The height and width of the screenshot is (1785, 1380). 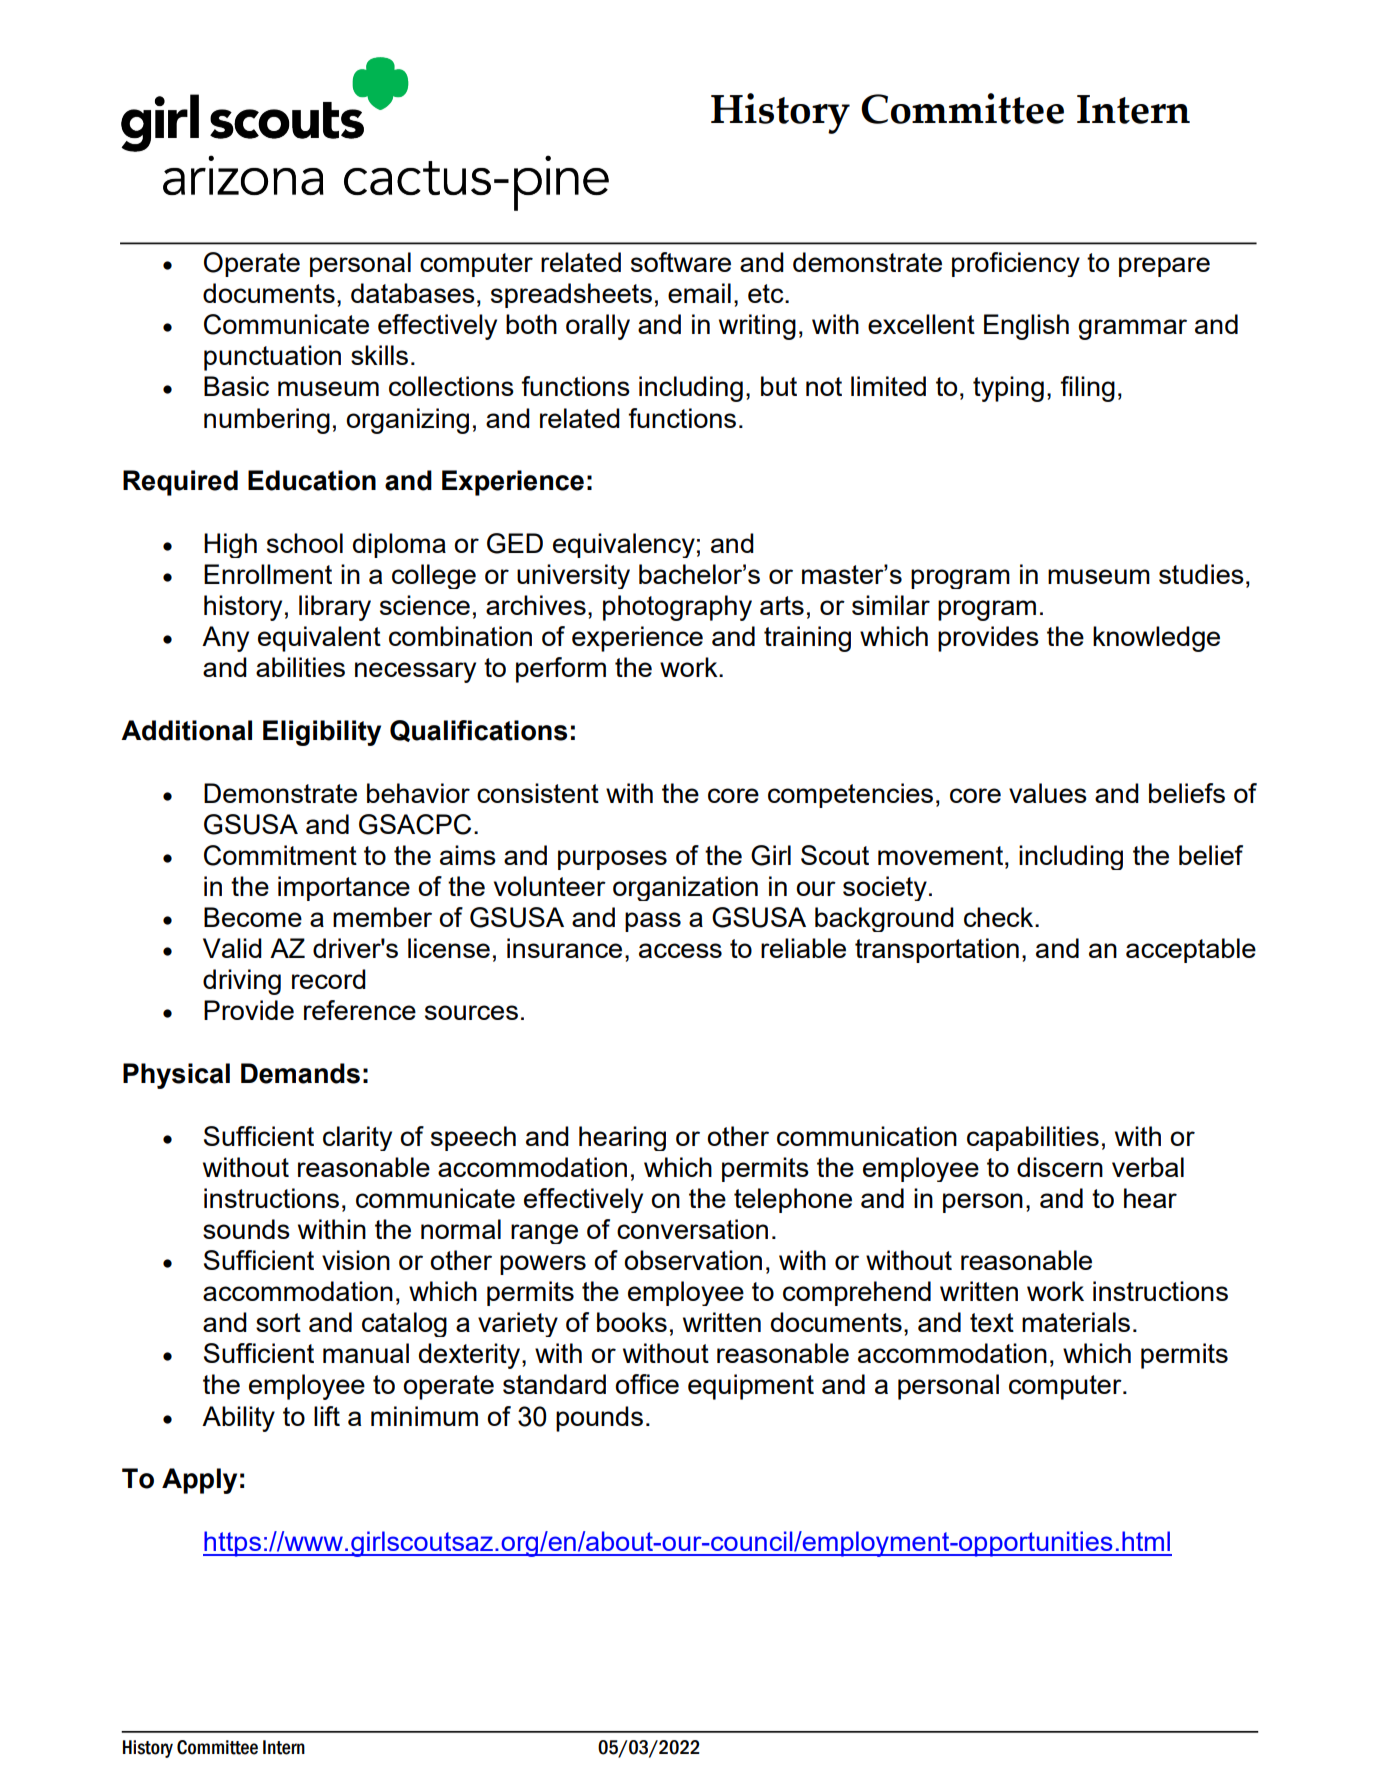 I want to click on organization, so click(x=685, y=888).
